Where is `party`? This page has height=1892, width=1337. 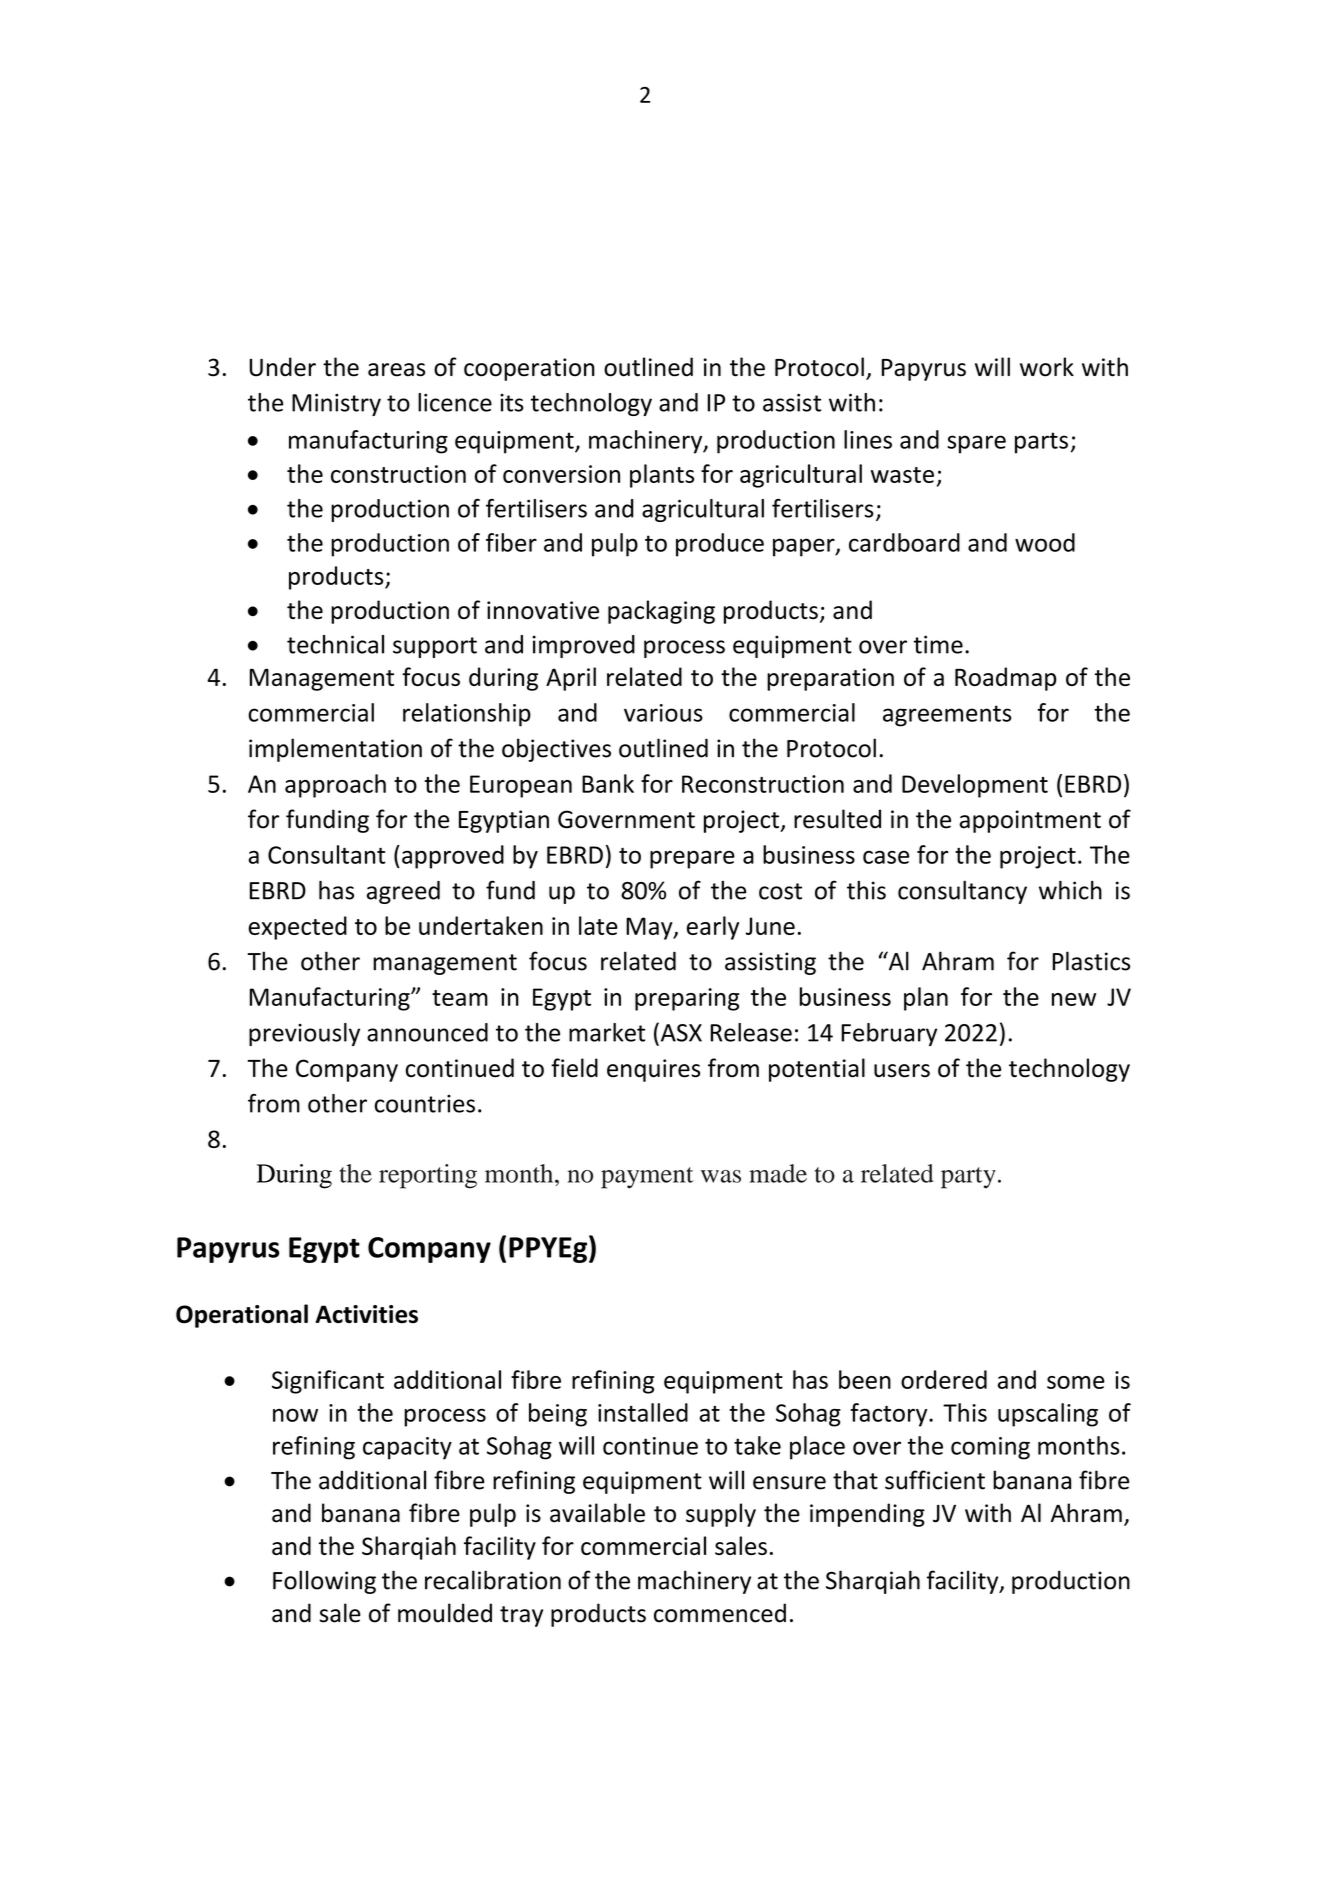 party is located at coordinates (968, 1178).
